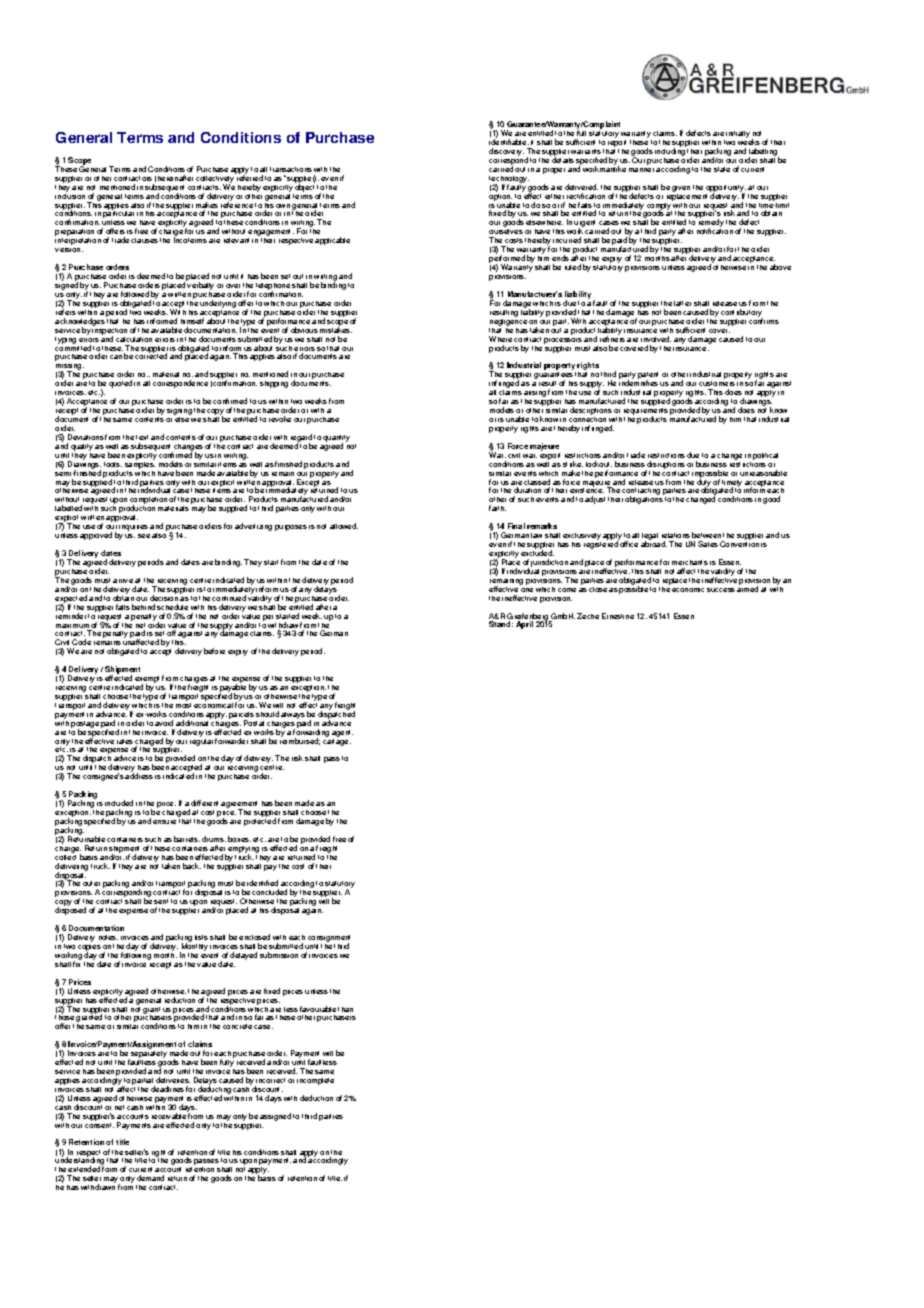  I want to click on deduction, so click(316, 1098).
